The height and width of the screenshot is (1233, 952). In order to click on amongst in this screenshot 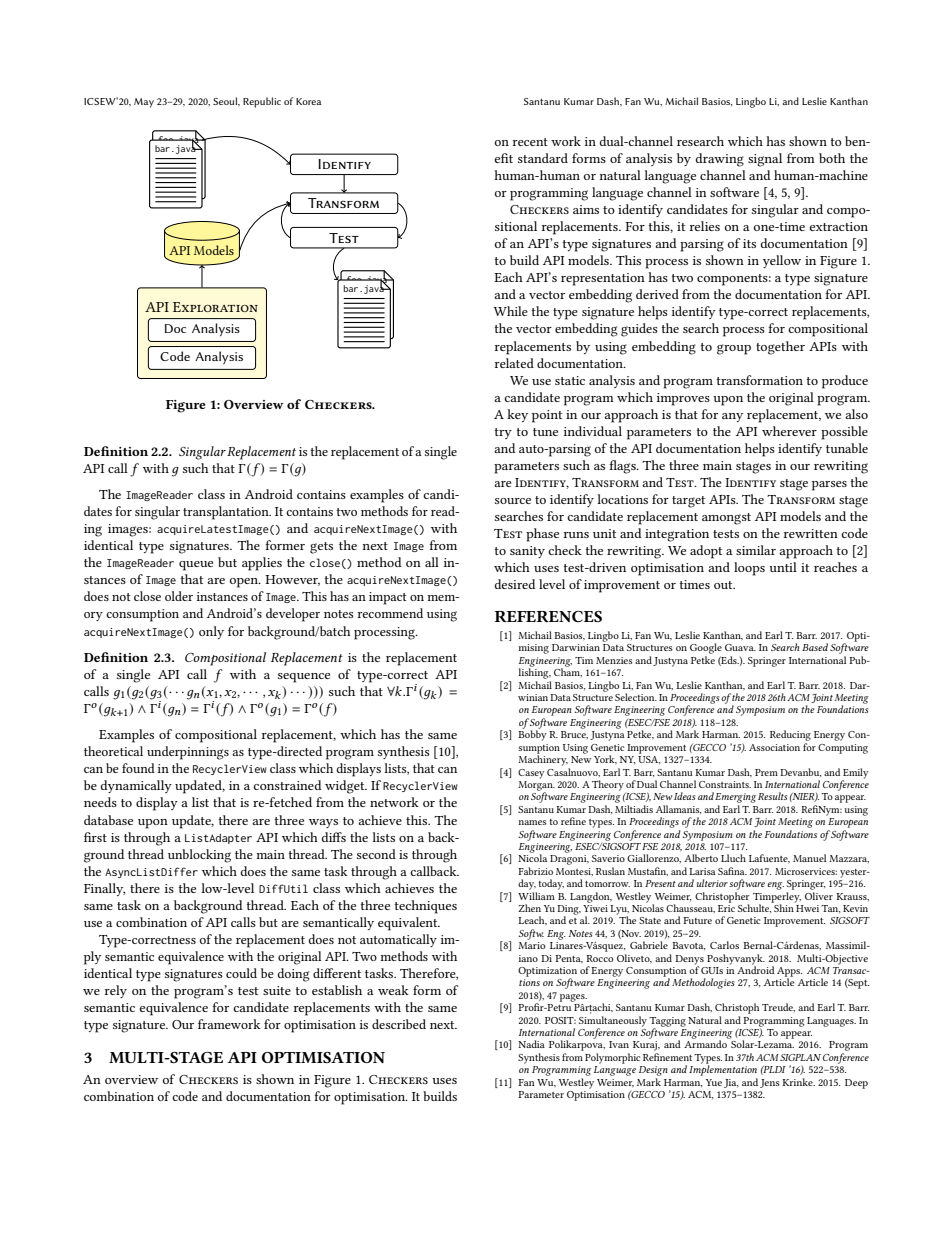, I will do `click(726, 519)`.
